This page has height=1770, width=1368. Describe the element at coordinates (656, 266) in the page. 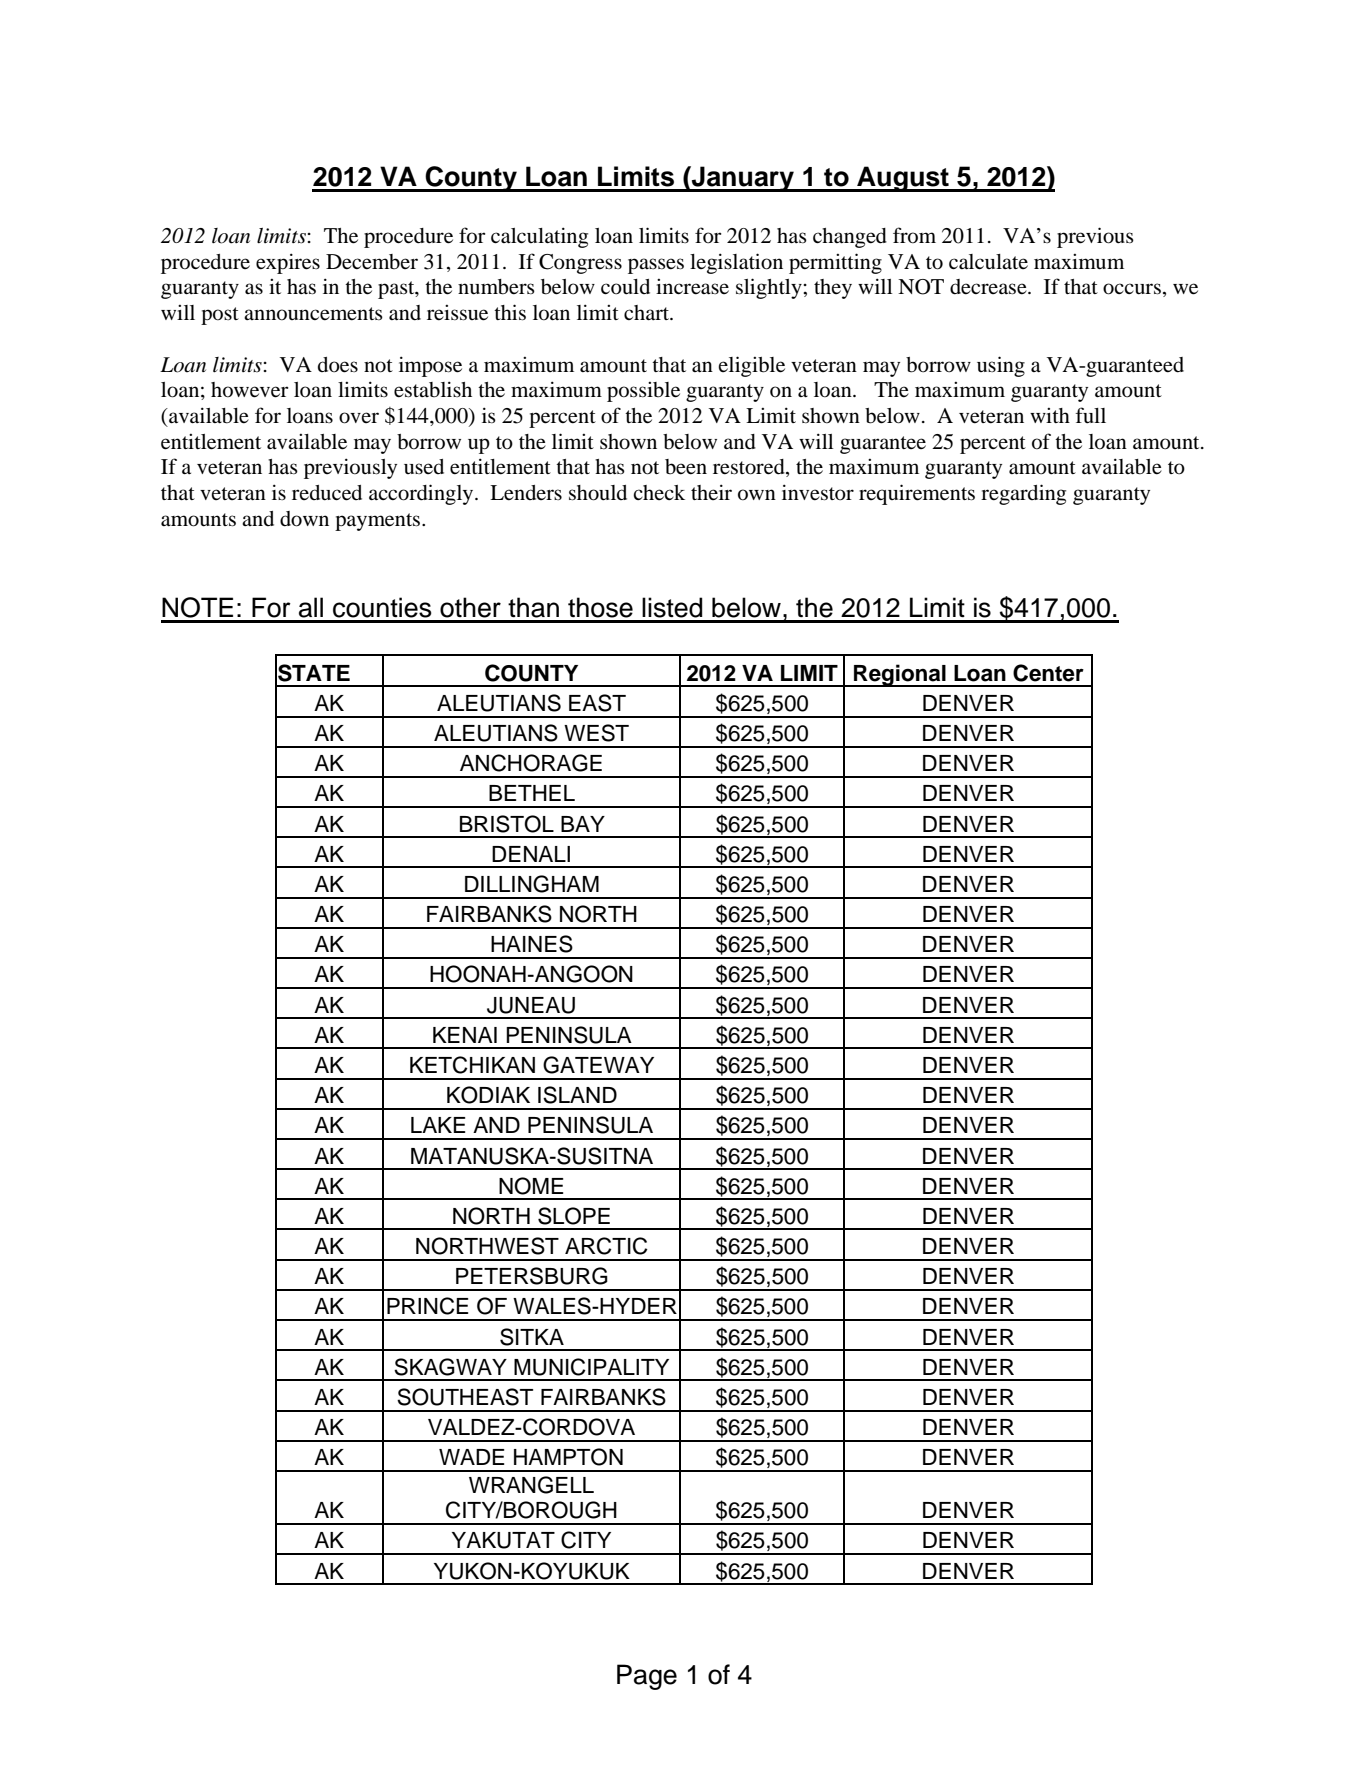

I see `passes` at that location.
